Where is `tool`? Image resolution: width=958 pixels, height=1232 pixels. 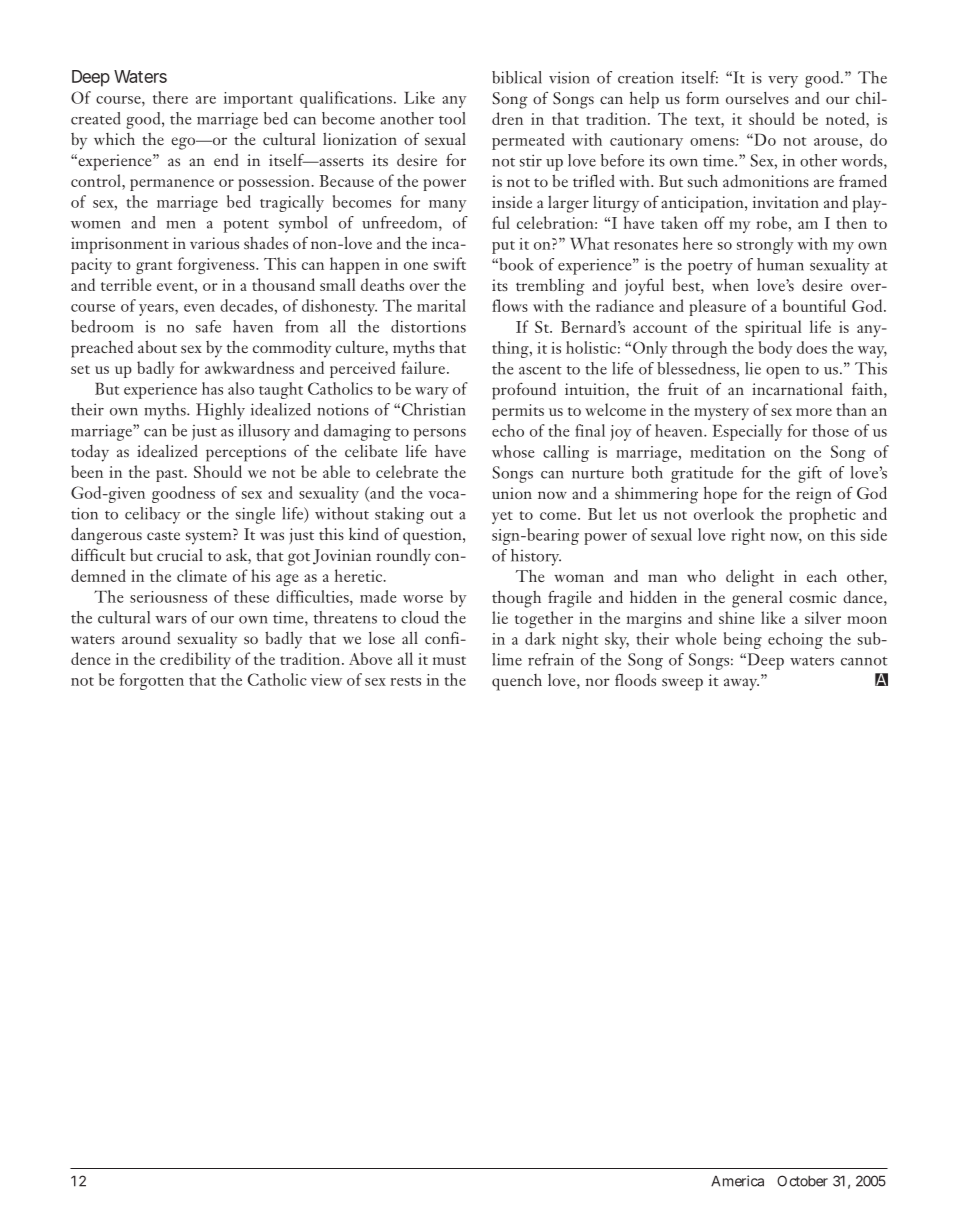 tool is located at coordinates (452, 118).
